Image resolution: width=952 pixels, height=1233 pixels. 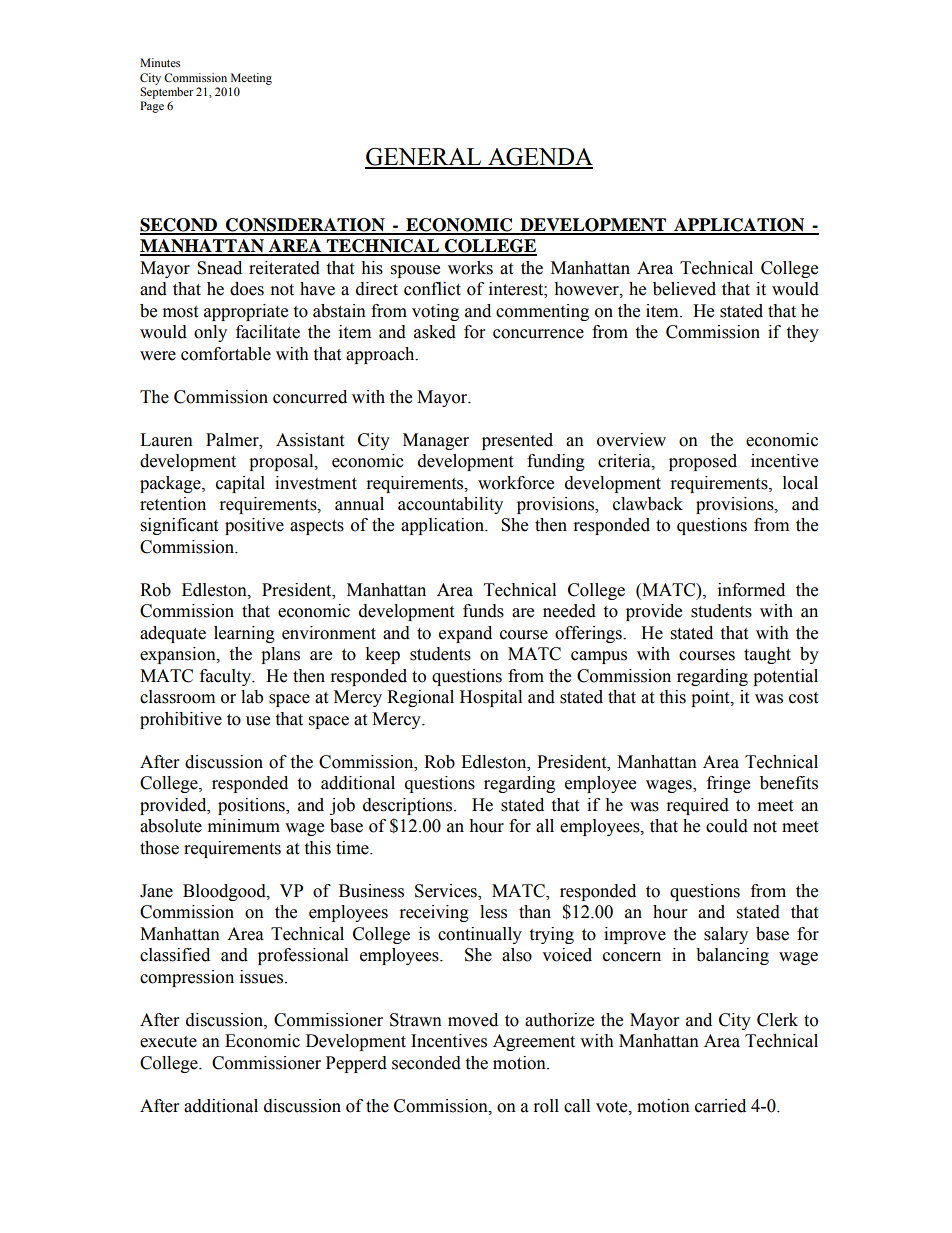 I want to click on carried, so click(x=720, y=1106).
